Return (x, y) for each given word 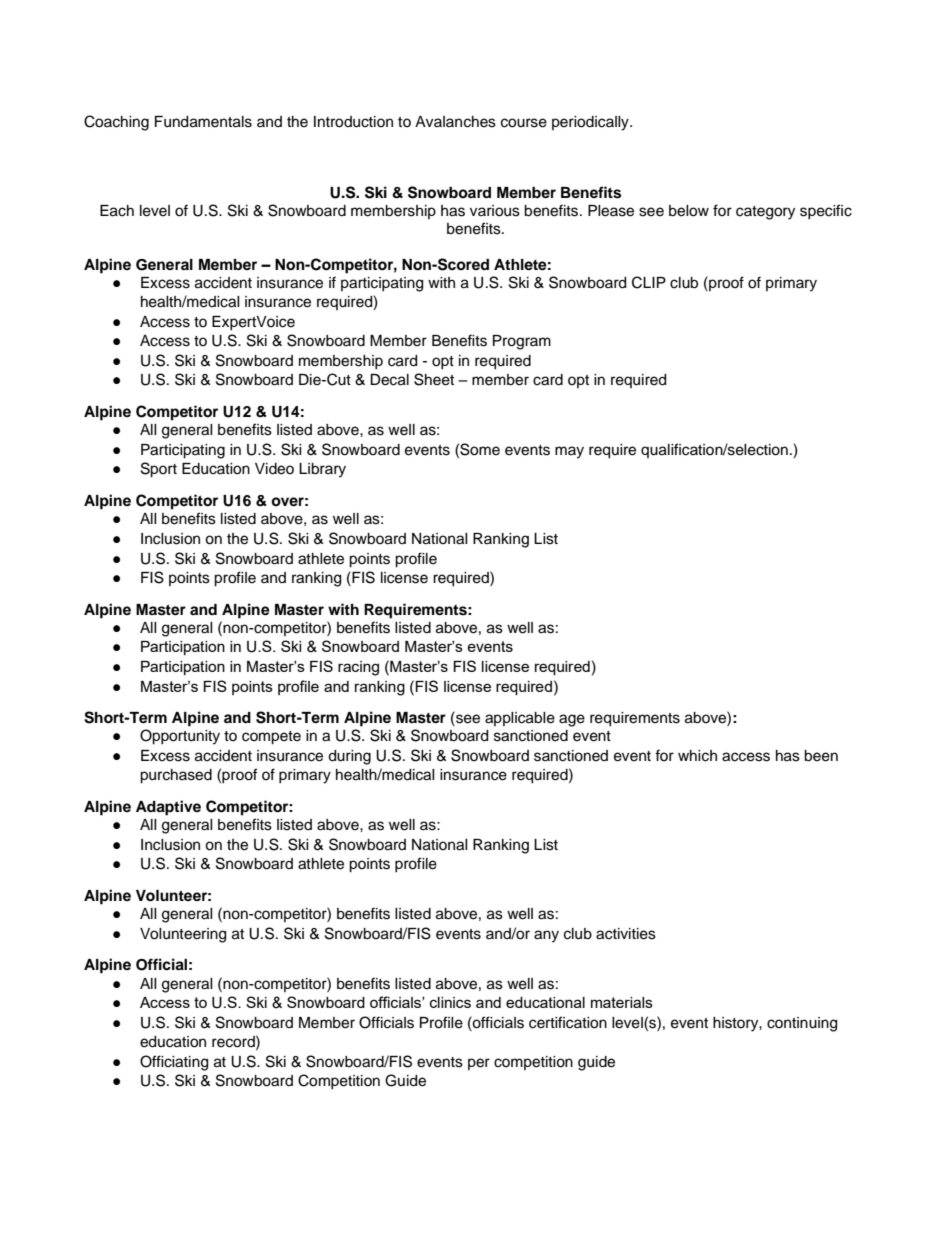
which (697, 756)
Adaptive (168, 808)
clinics (450, 1002)
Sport (159, 470)
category (765, 213)
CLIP (649, 282)
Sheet (434, 379)
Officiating (174, 1063)
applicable (520, 719)
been (821, 756)
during (349, 757)
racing (358, 668)
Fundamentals (203, 122)
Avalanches (455, 122)
